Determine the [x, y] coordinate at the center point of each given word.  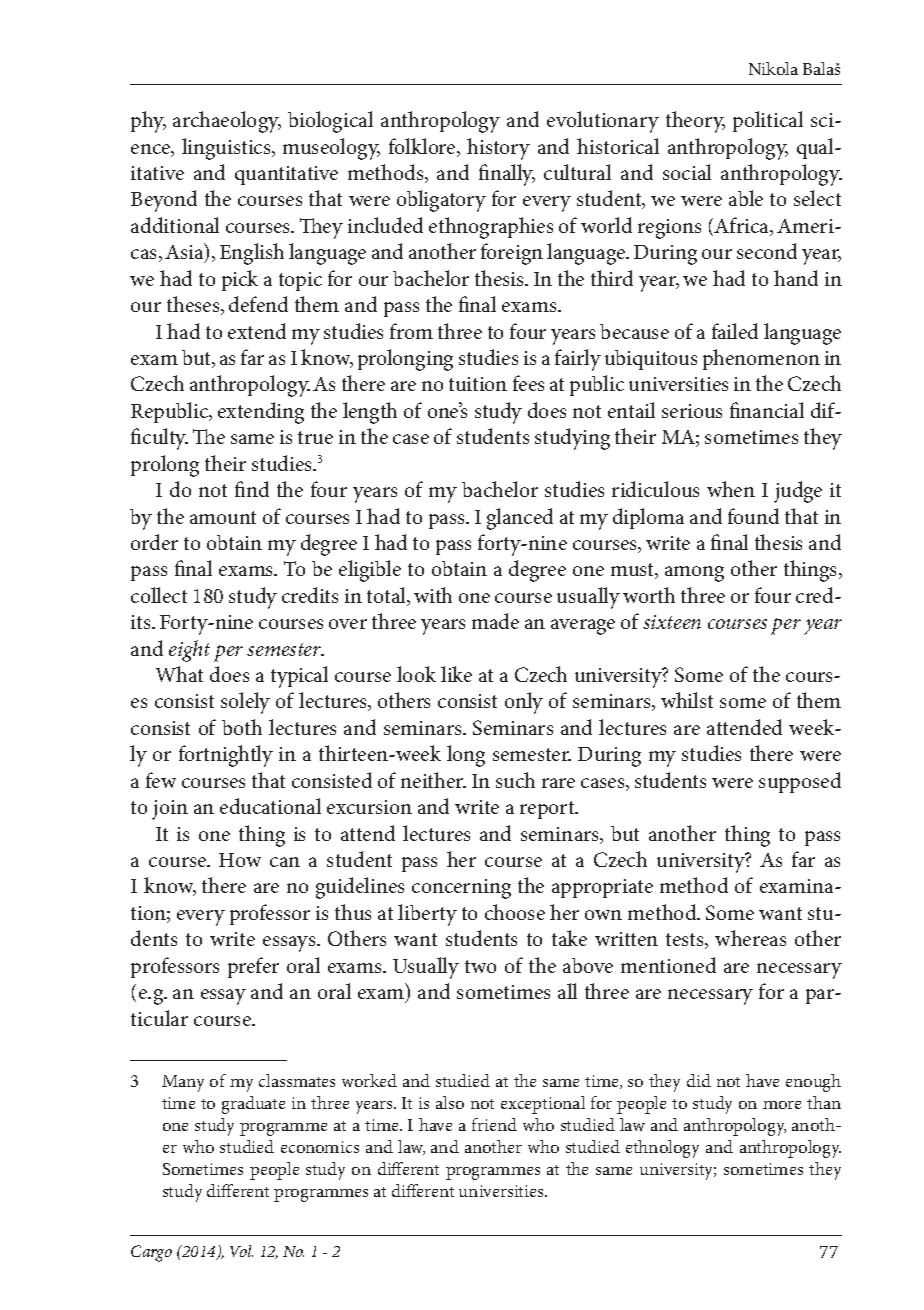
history [498, 149]
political [768, 121]
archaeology [227, 122]
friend [494, 1124]
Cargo [151, 1253]
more [782, 1105]
